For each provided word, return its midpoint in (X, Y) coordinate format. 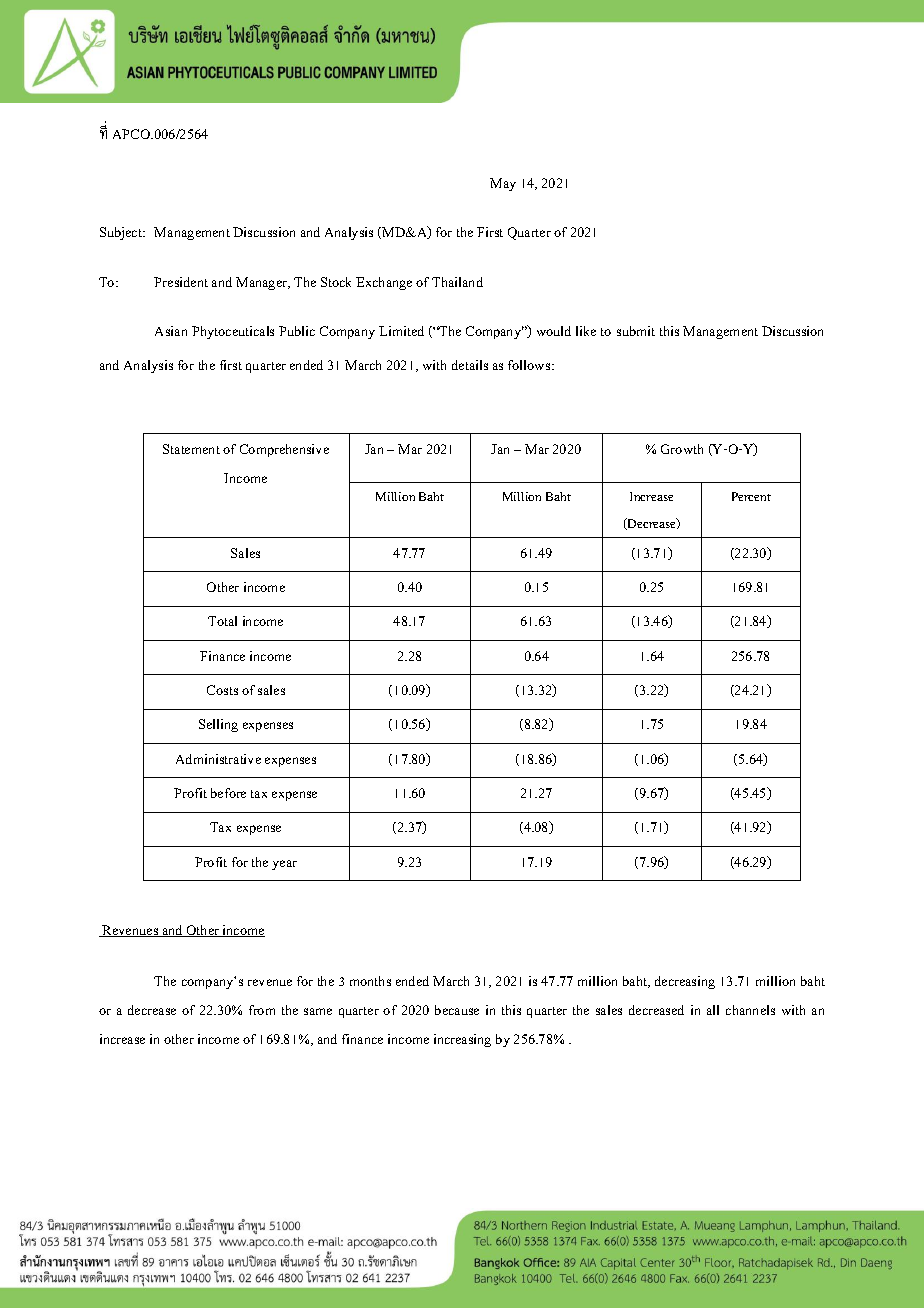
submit (636, 331)
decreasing (685, 982)
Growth (682, 449)
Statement (191, 449)
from (262, 1010)
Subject (122, 233)
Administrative (218, 759)
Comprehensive (284, 450)
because (457, 1010)
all (713, 1010)
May (503, 184)
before (228, 793)
